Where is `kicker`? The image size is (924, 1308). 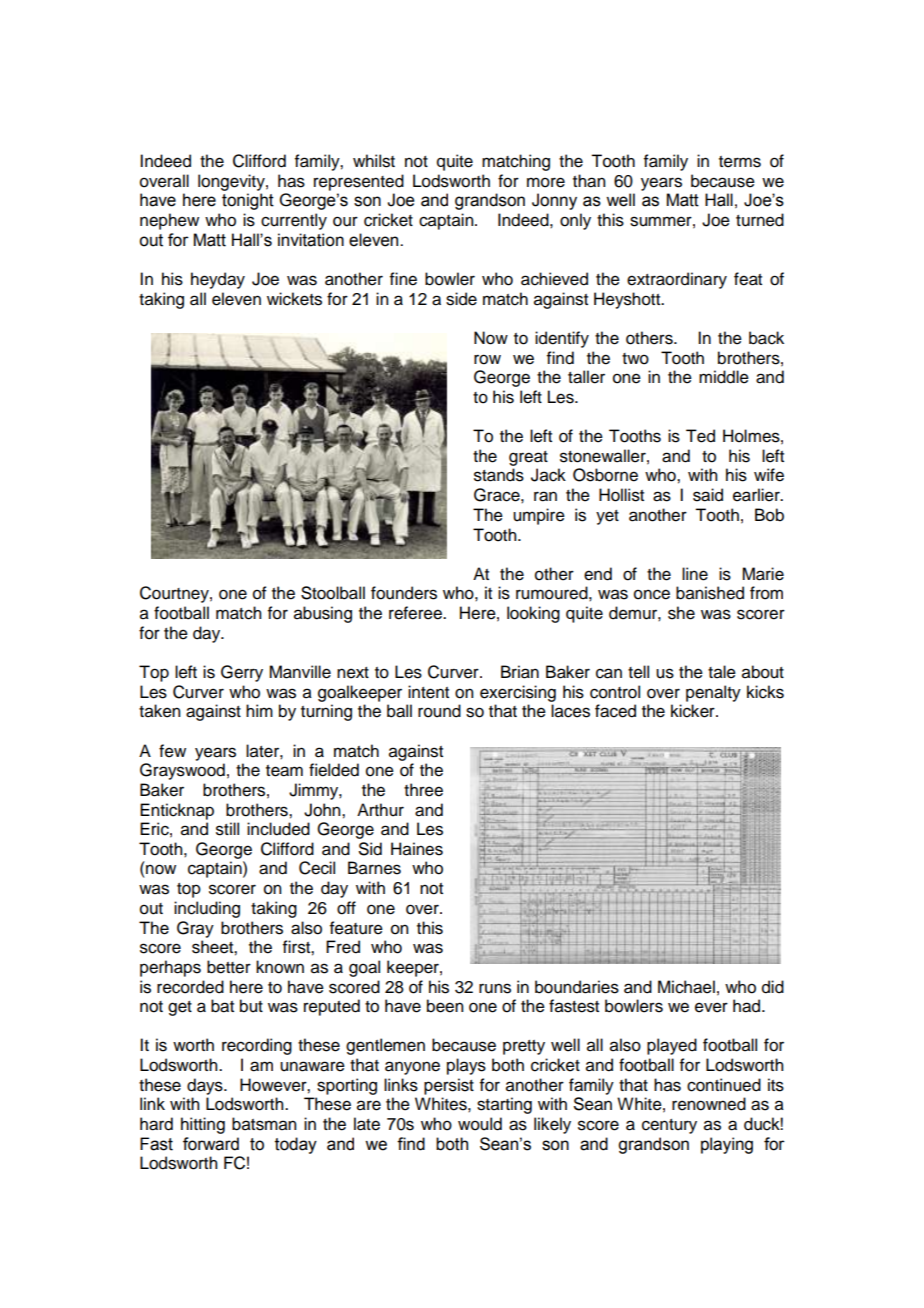 kicker is located at coordinates (694, 711).
